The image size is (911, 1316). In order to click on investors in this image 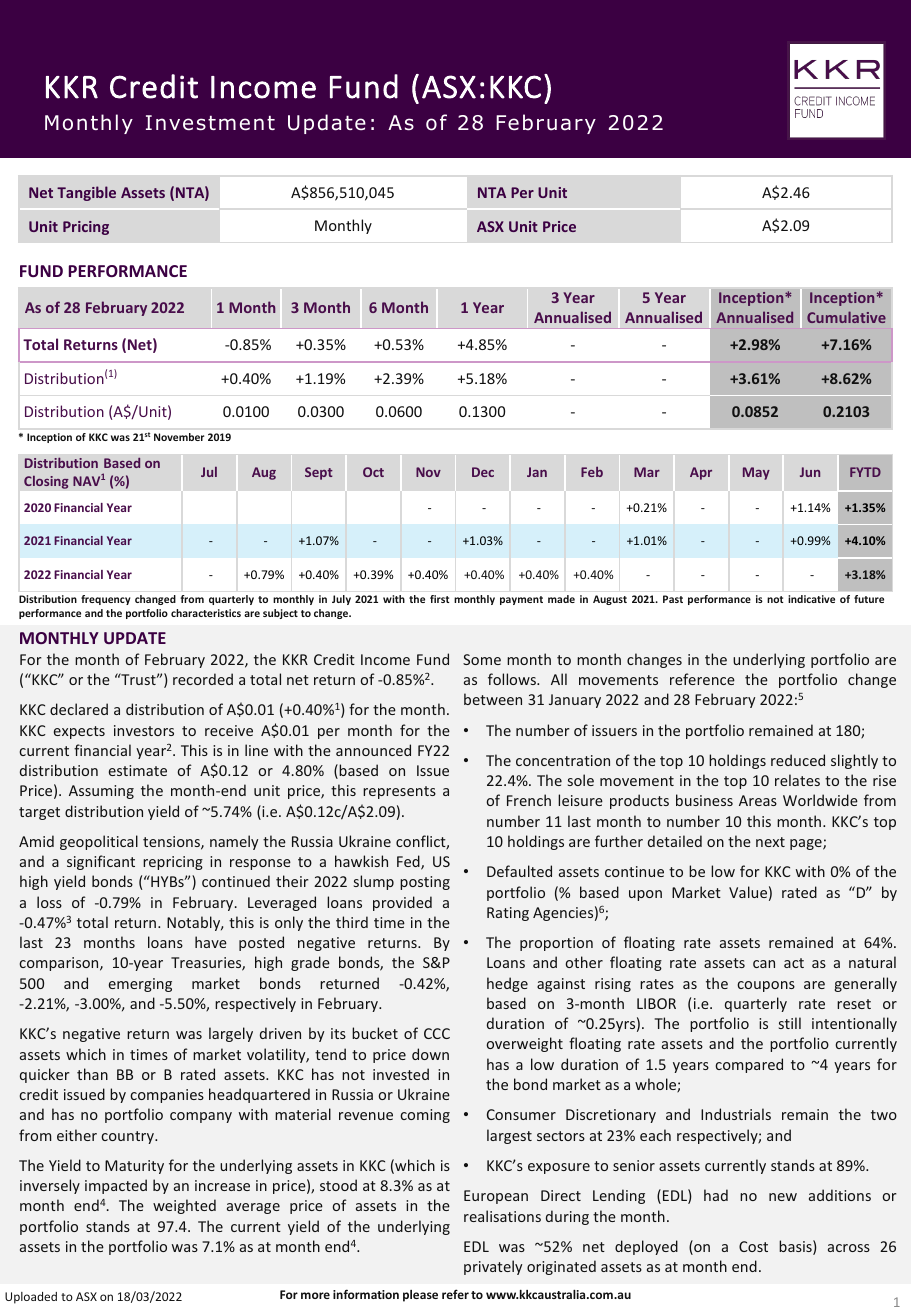, I will do `click(144, 730)`.
